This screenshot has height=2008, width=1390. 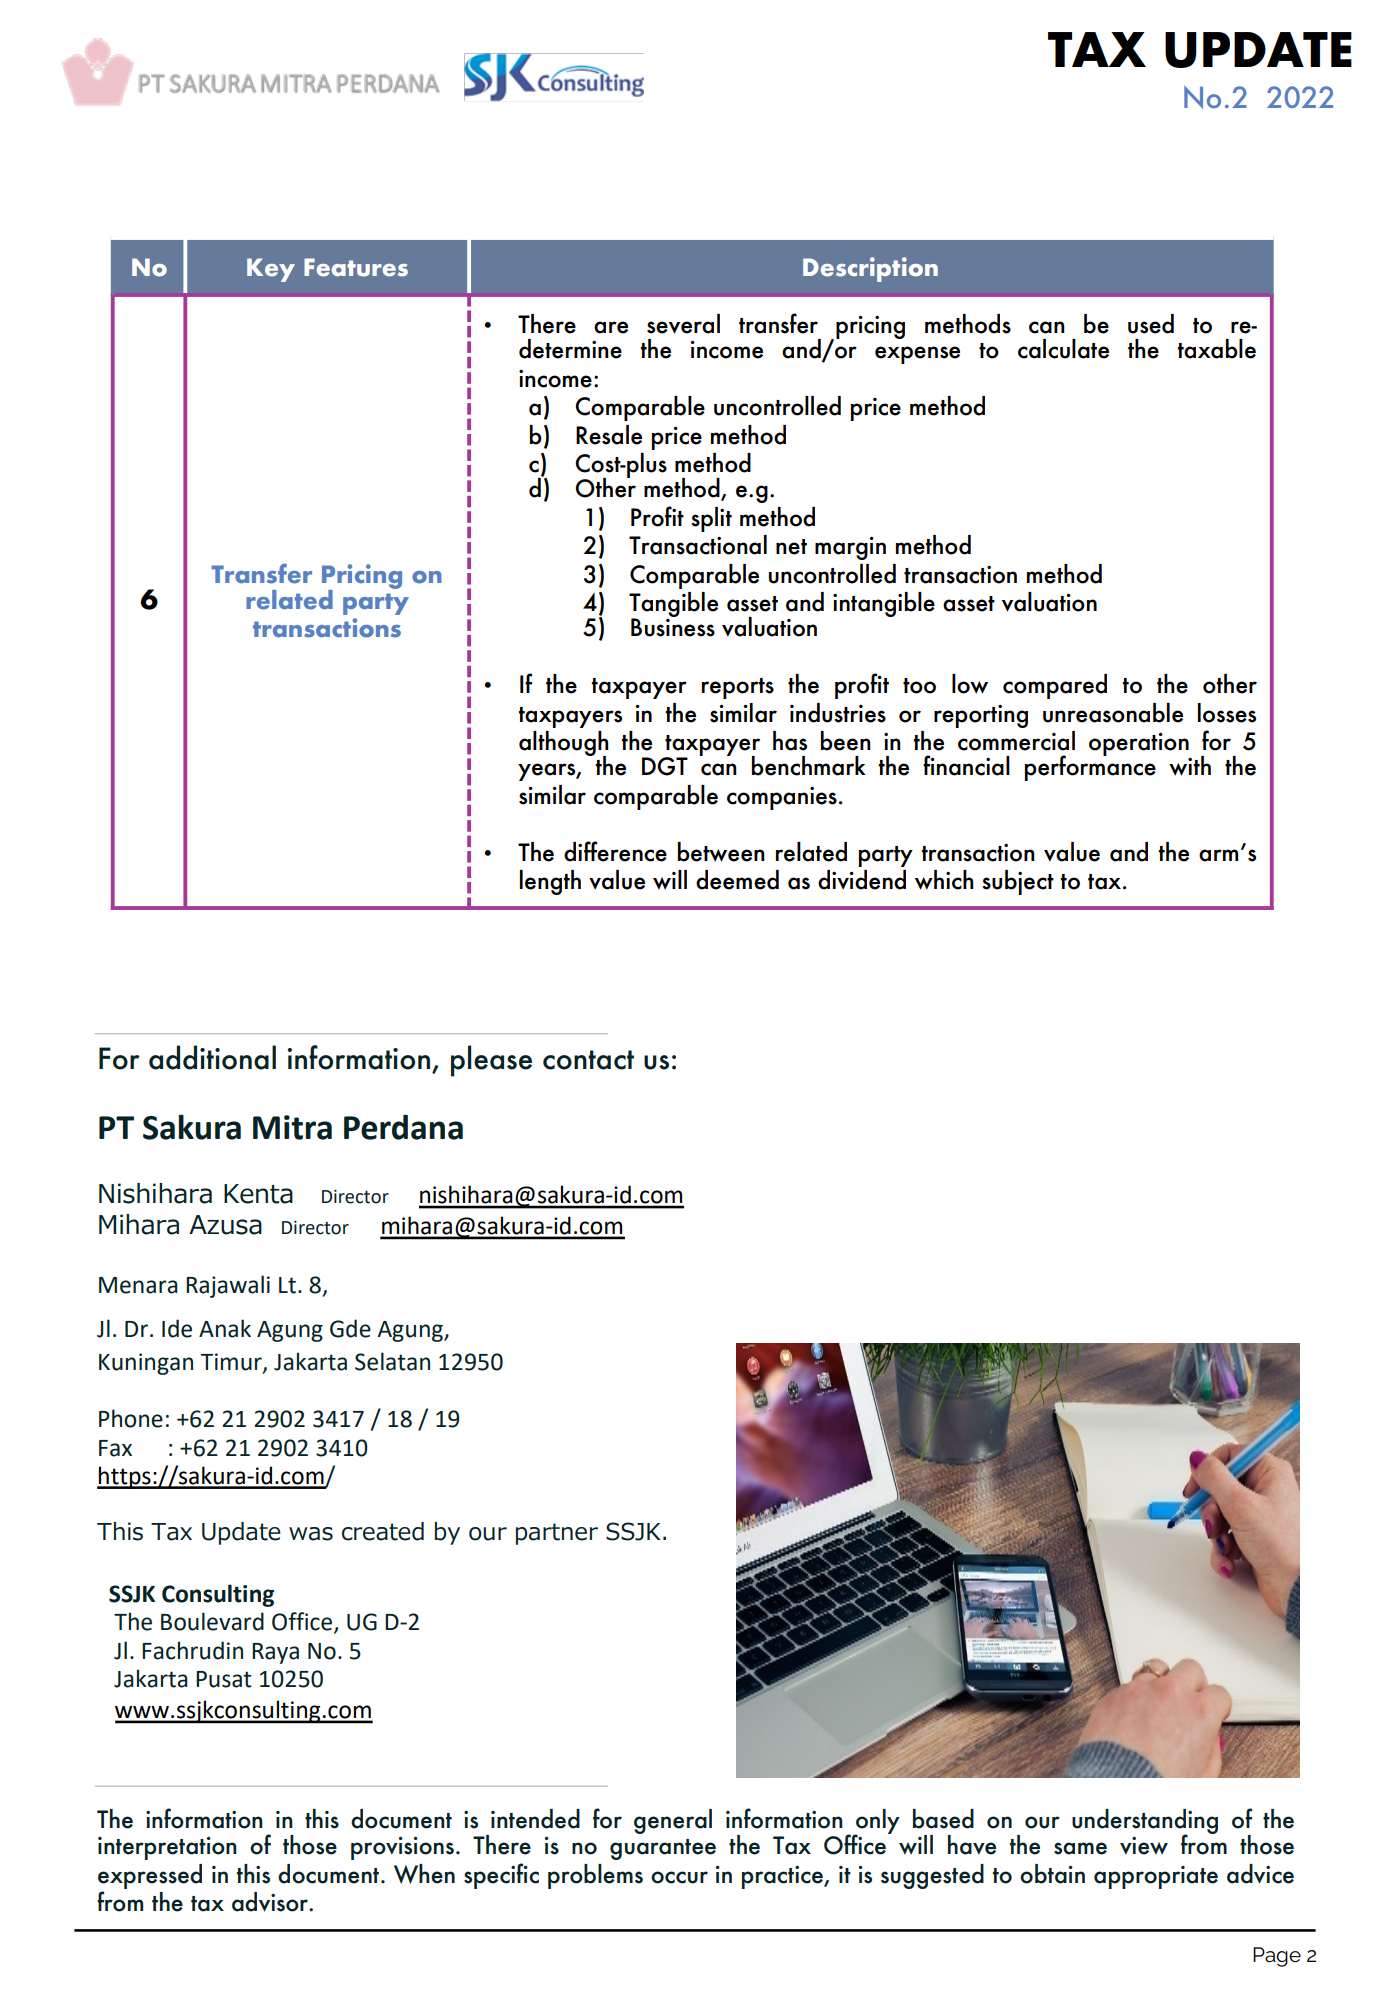 What do you see at coordinates (1145, 1823) in the screenshot?
I see `understanding` at bounding box center [1145, 1823].
